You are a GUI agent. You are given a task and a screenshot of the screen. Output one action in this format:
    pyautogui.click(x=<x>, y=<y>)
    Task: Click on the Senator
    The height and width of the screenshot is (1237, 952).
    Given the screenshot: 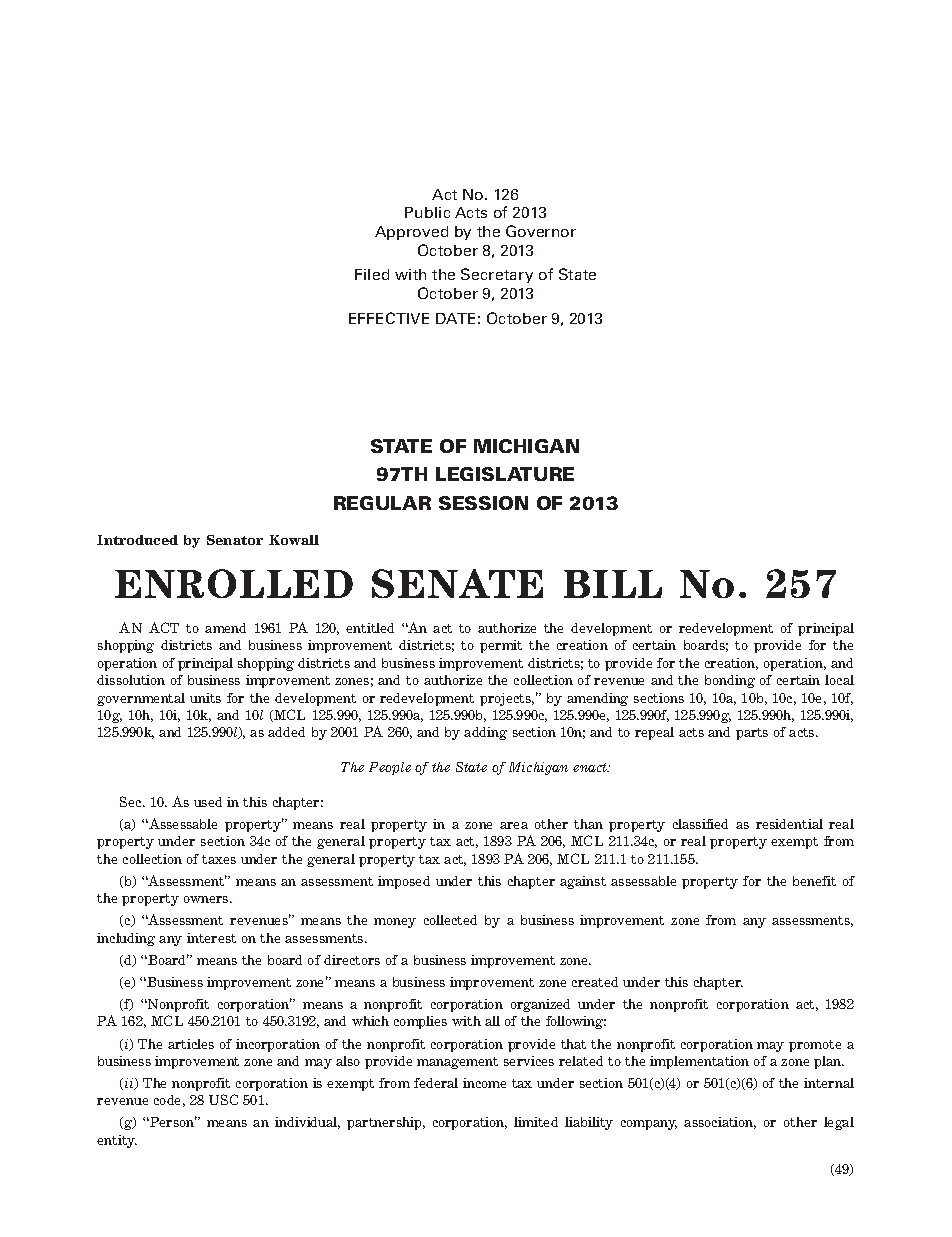 What is the action you would take?
    pyautogui.click(x=235, y=540)
